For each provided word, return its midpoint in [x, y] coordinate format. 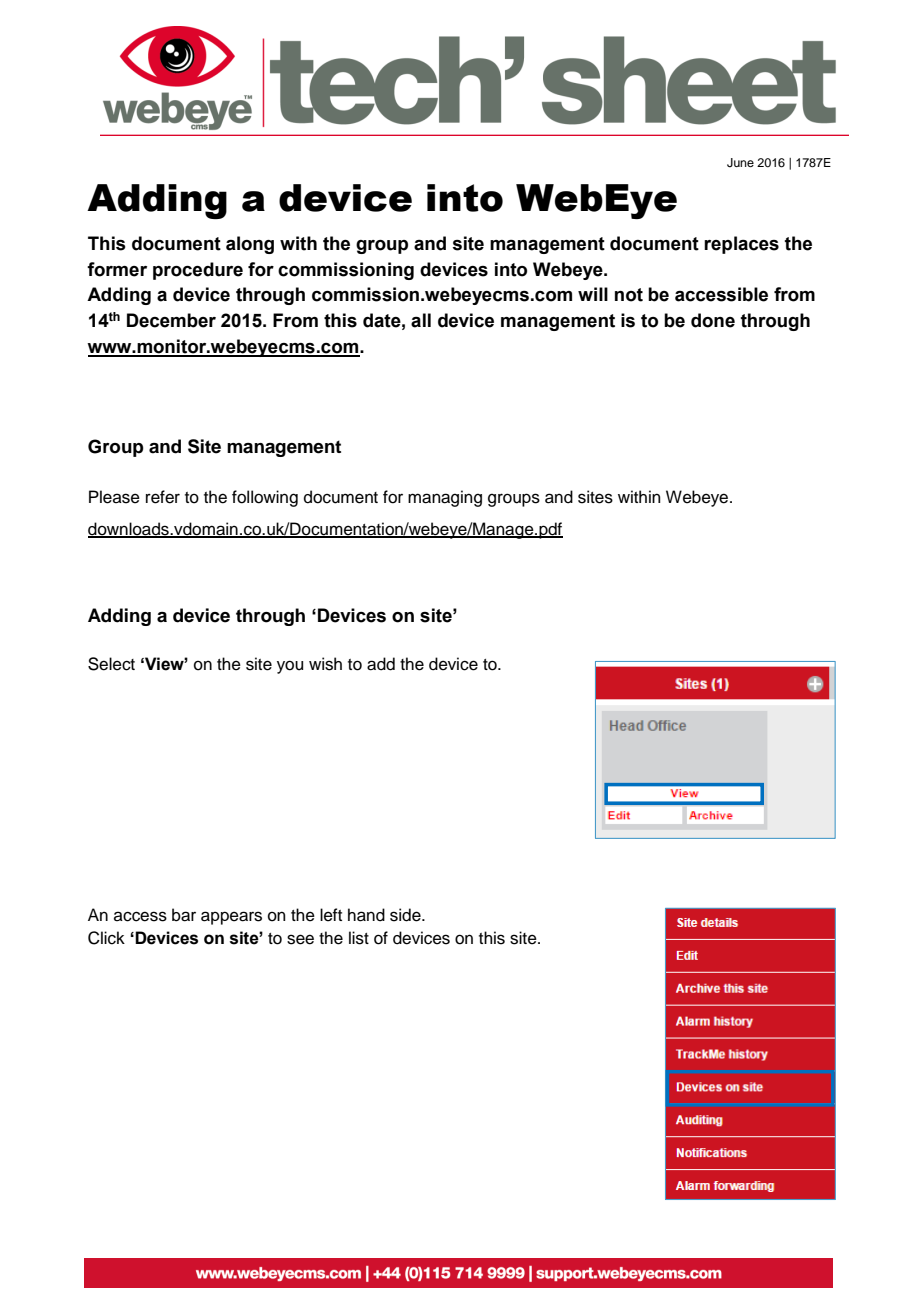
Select [111, 664]
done [713, 320]
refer [163, 497]
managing [445, 498]
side [406, 915]
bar [184, 915]
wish [325, 664]
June [740, 163]
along [250, 245]
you [290, 667]
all [421, 320]
